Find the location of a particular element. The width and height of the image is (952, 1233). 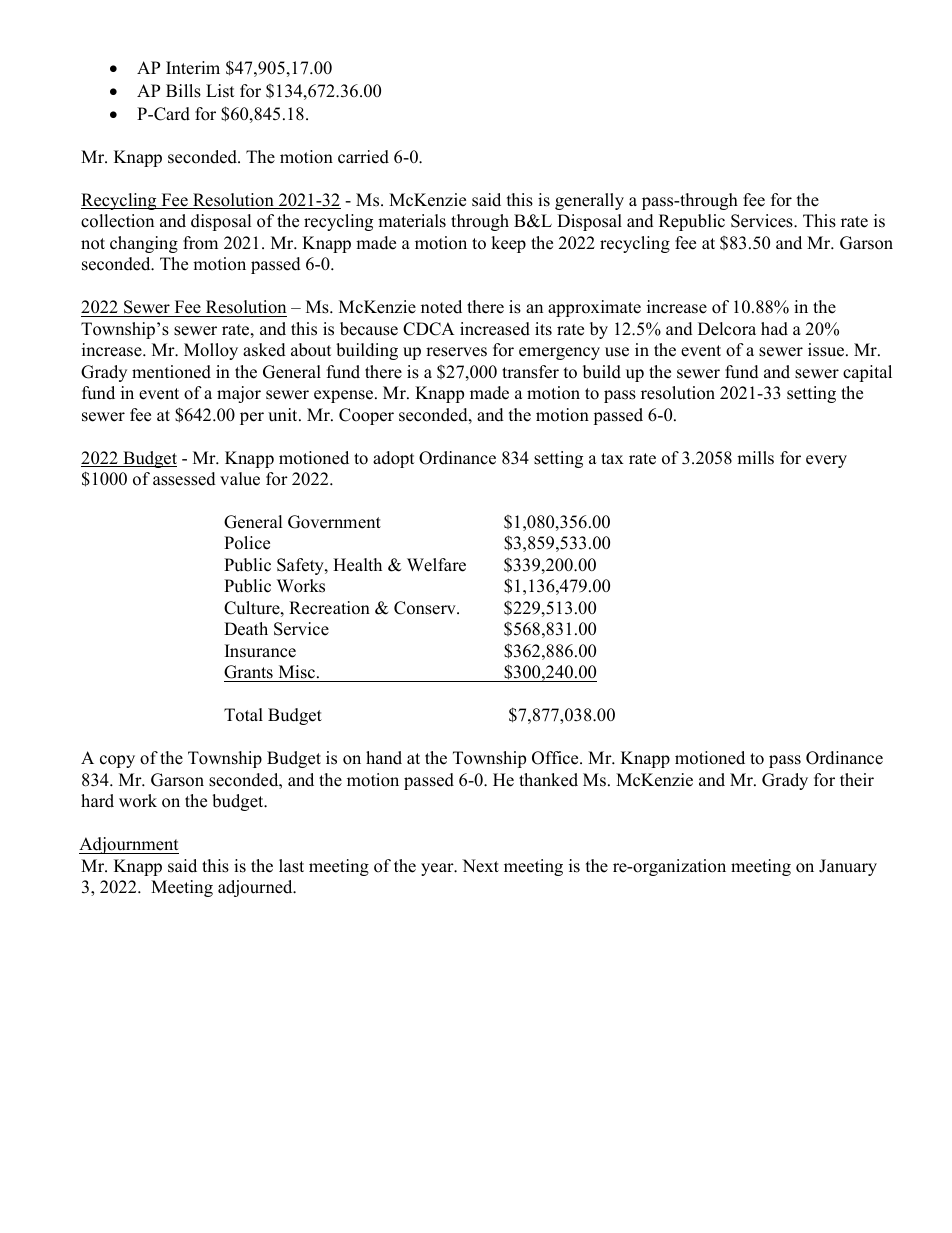

Office is located at coordinates (556, 758).
